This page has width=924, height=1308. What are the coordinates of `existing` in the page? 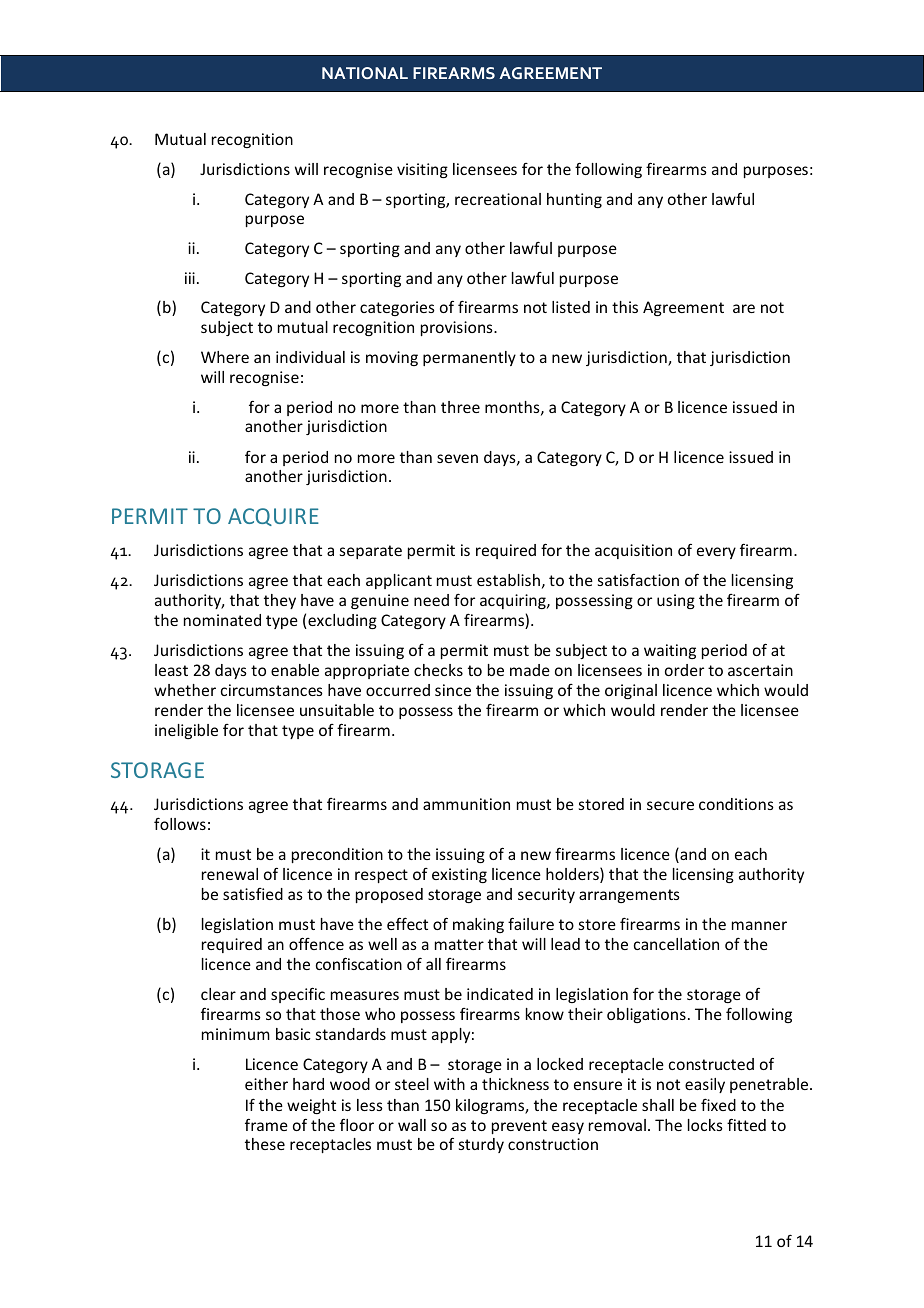 It's located at (459, 875).
